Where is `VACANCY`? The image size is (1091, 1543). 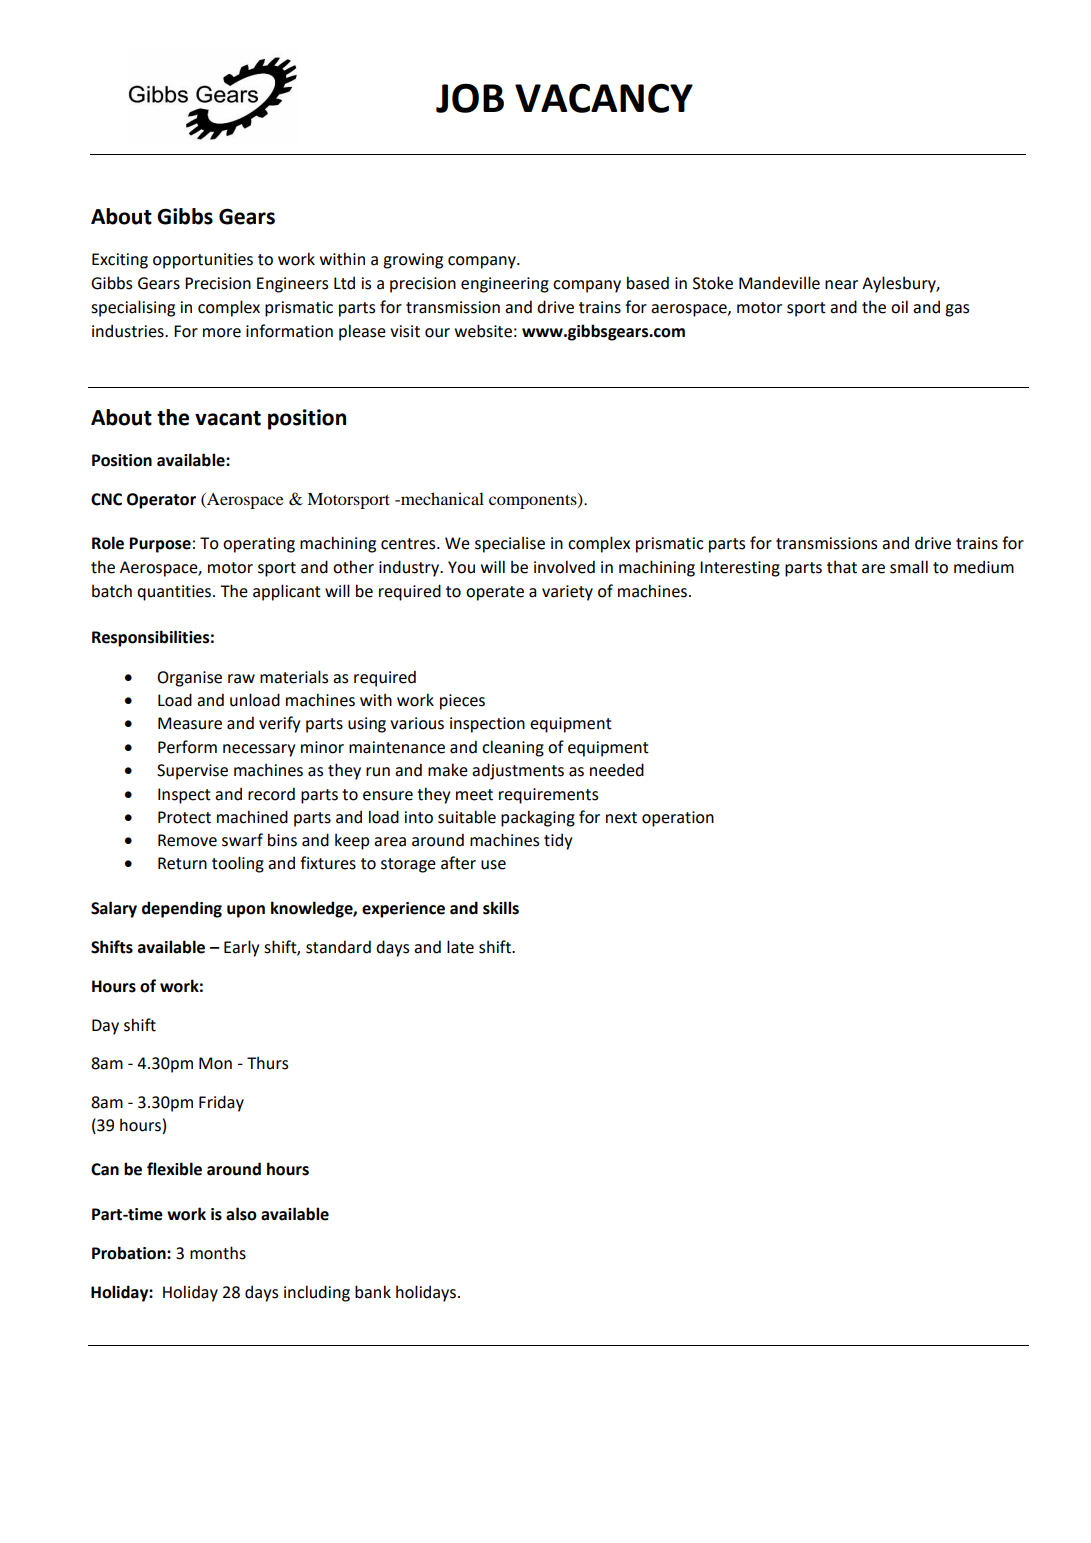
VACANCY is located at coordinates (604, 98).
